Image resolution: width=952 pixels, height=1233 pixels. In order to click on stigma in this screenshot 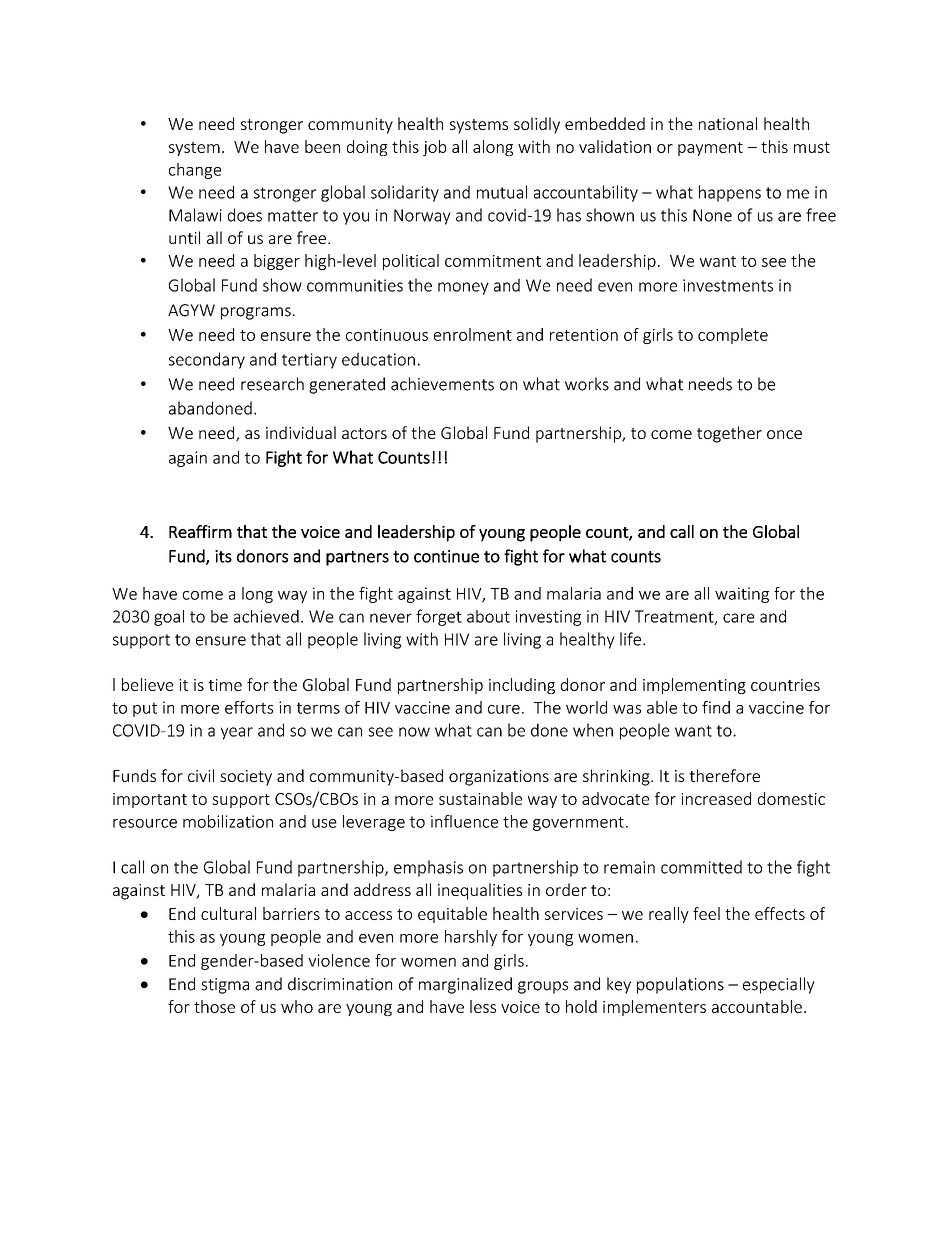, I will do `click(225, 986)`.
